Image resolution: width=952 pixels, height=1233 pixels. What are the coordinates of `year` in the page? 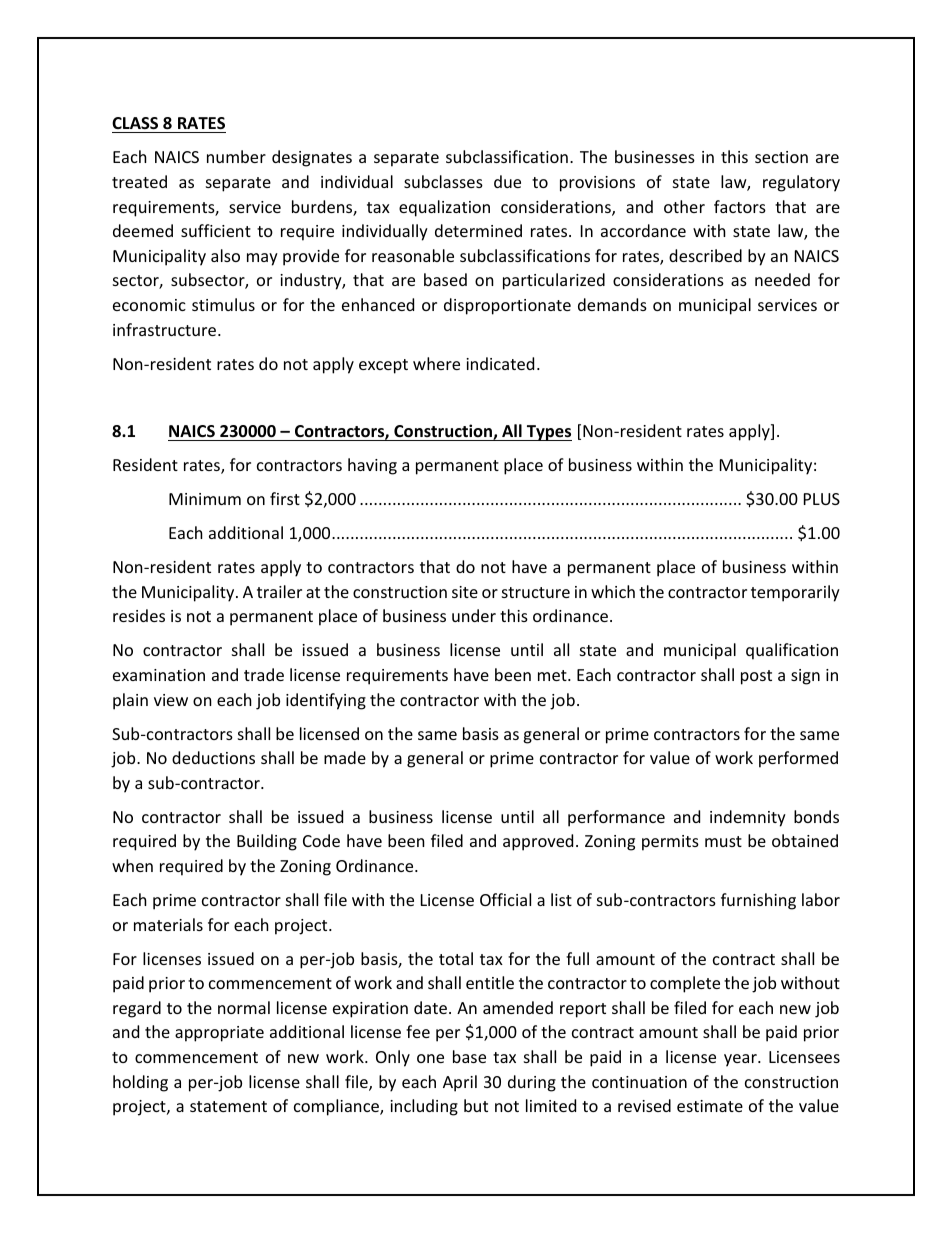 It's located at (741, 1060).
